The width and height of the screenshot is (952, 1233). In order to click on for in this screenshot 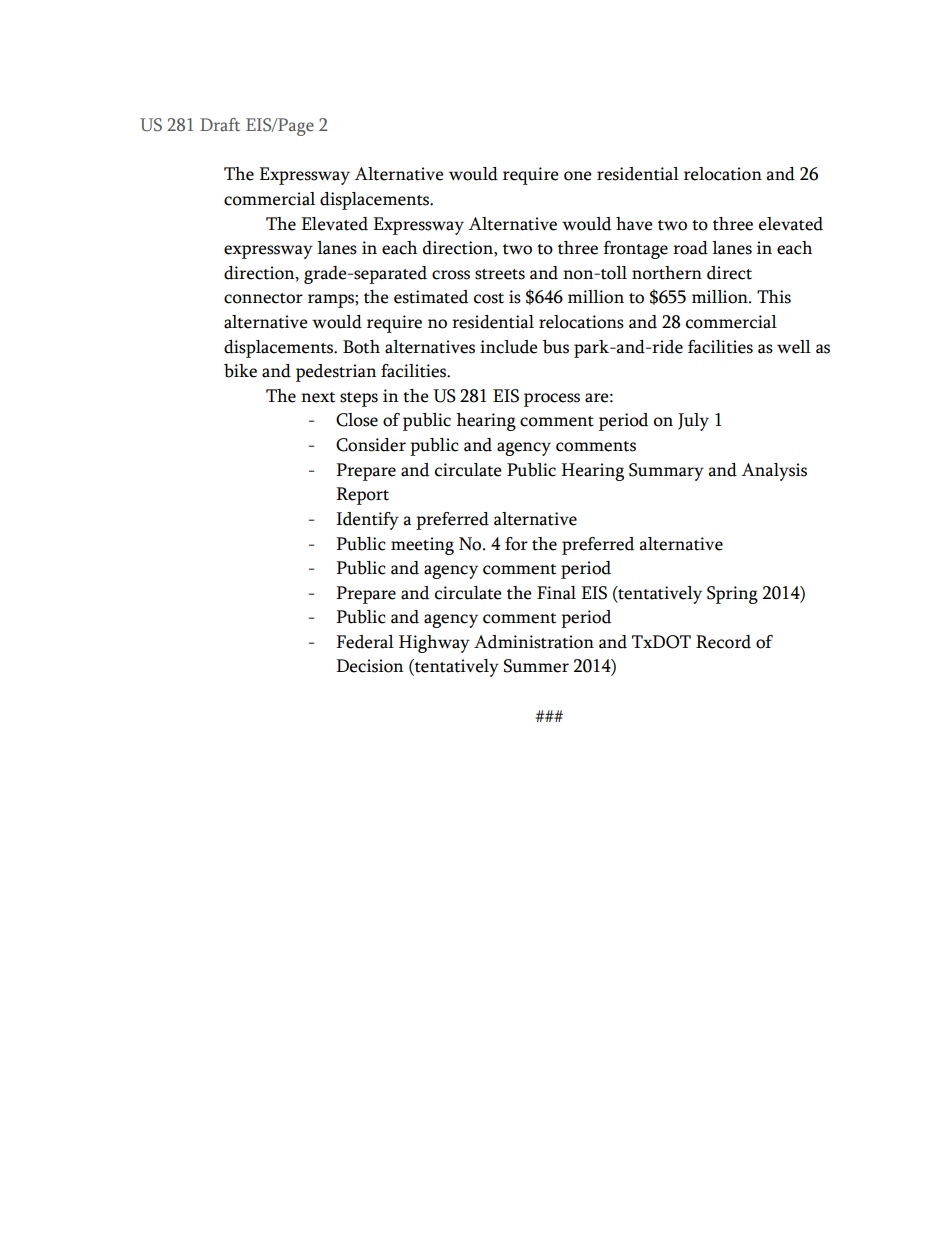, I will do `click(516, 544)`.
